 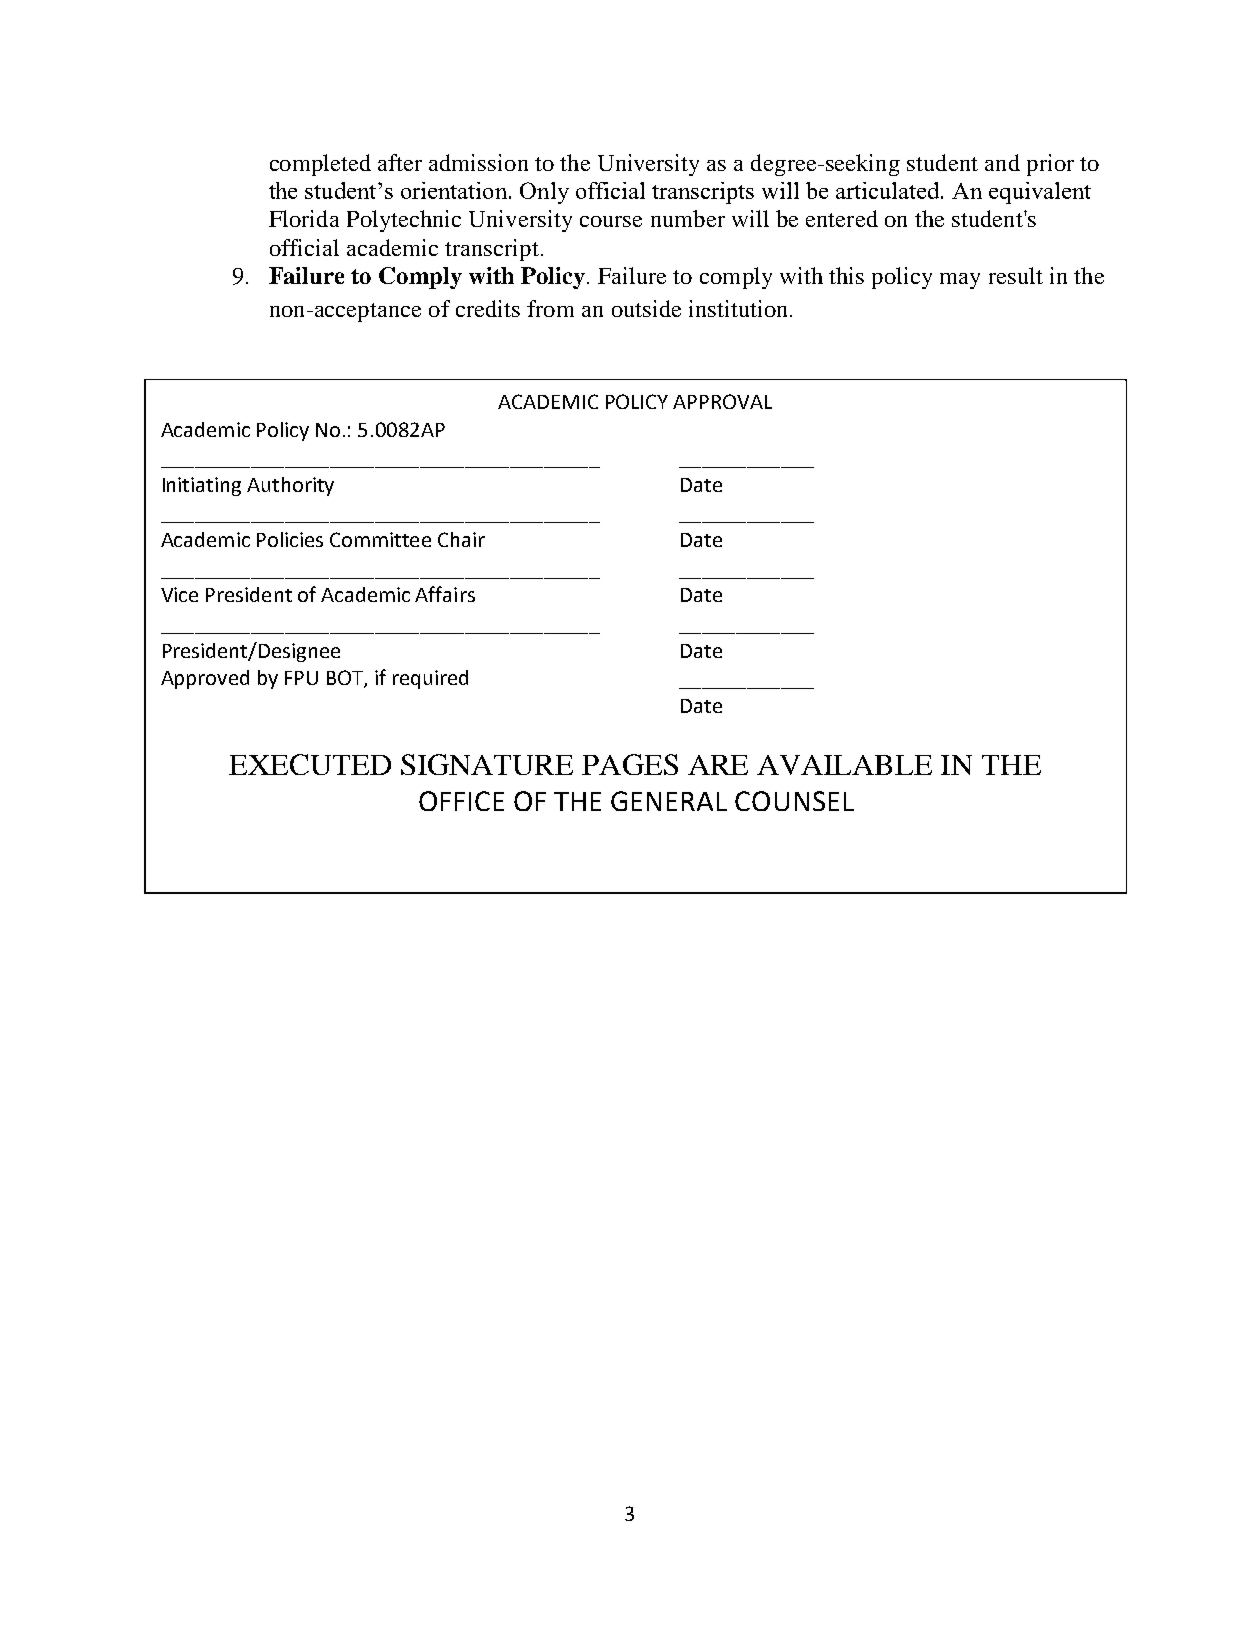 I want to click on credits, so click(x=488, y=308).
